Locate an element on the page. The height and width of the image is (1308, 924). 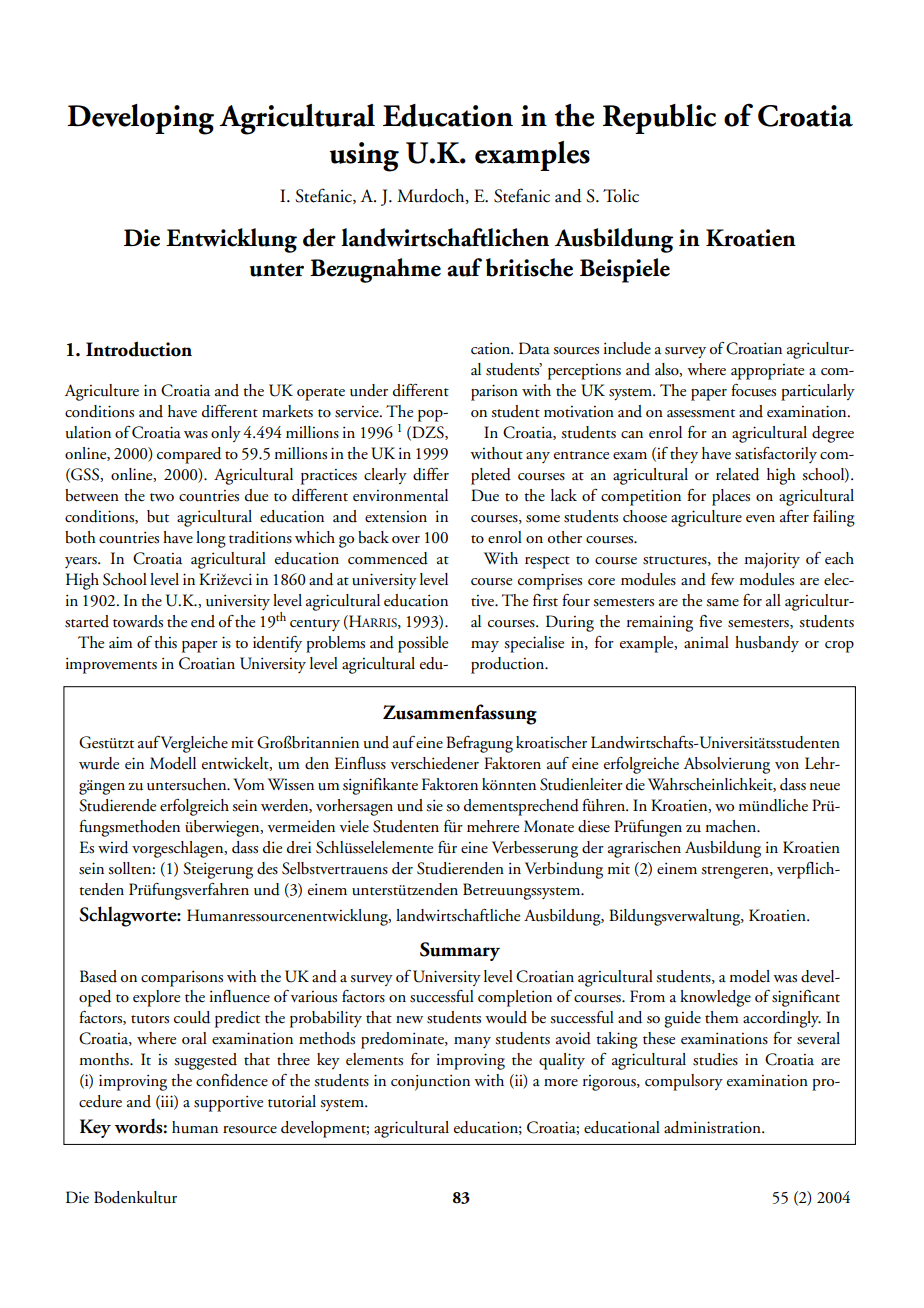
include is located at coordinates (627, 348).
